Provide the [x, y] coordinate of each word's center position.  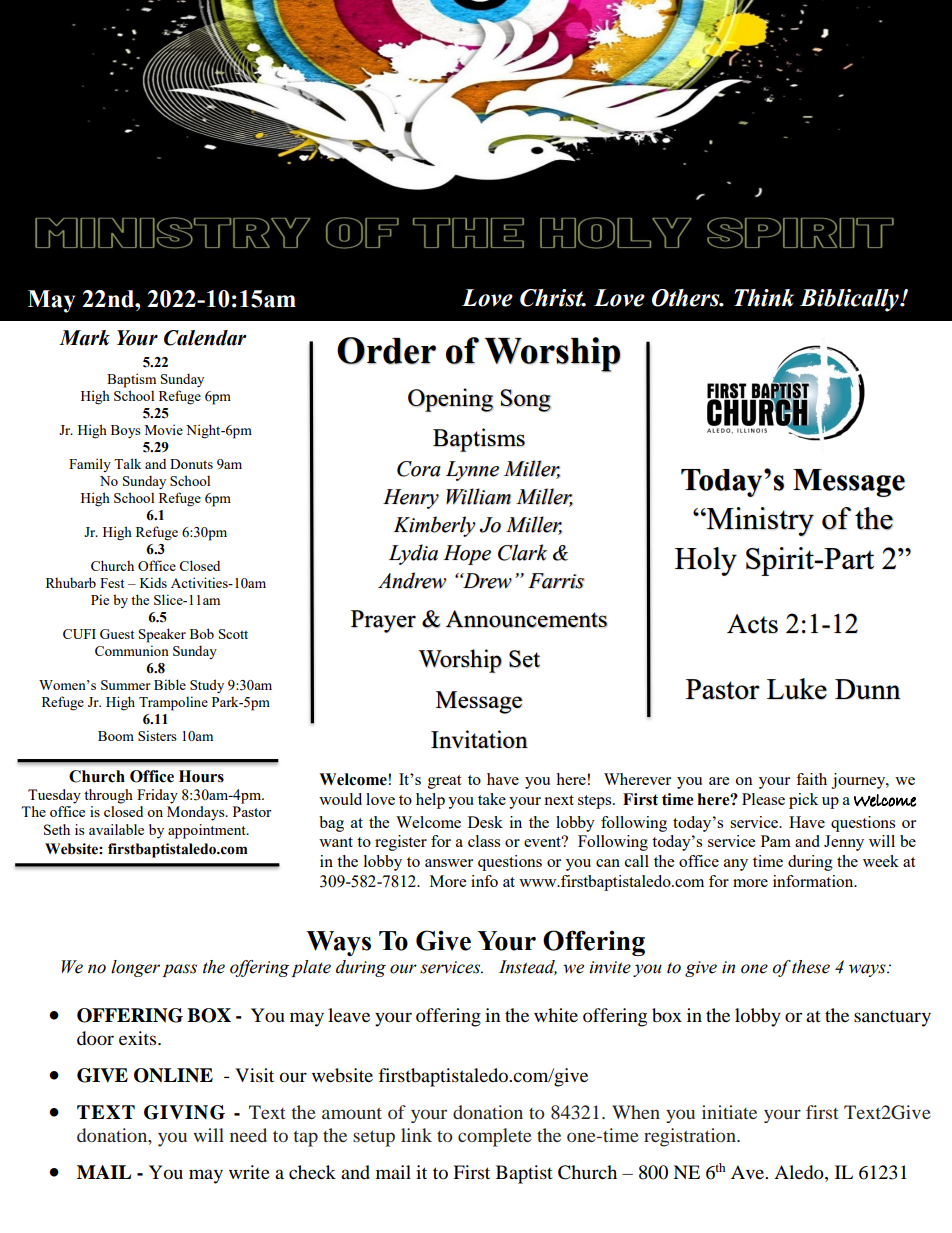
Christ [553, 298]
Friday [157, 796]
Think [764, 298]
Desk [485, 822]
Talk [127, 463]
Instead [528, 967]
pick [803, 801]
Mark [84, 338]
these [811, 967]
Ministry [759, 521]
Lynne [472, 471]
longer [135, 968]
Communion [132, 650]
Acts [752, 624]
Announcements [527, 619]
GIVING [184, 1112]
